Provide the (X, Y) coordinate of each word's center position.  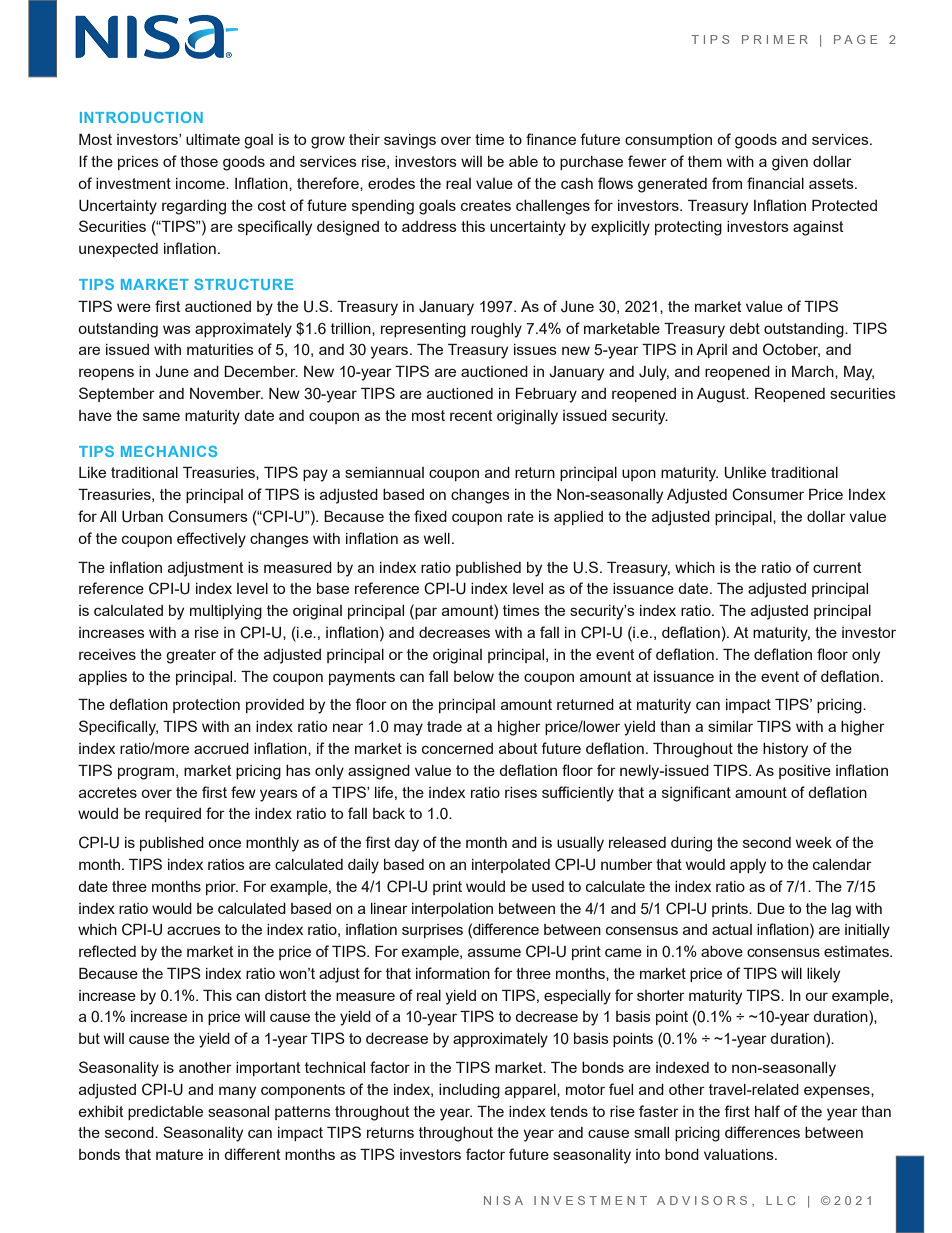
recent (471, 415)
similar (730, 726)
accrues (194, 930)
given (790, 163)
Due (771, 908)
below (474, 676)
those (199, 161)
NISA (503, 1200)
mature (179, 1154)
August (722, 395)
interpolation (452, 910)
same (161, 416)
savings (410, 141)
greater (191, 656)
